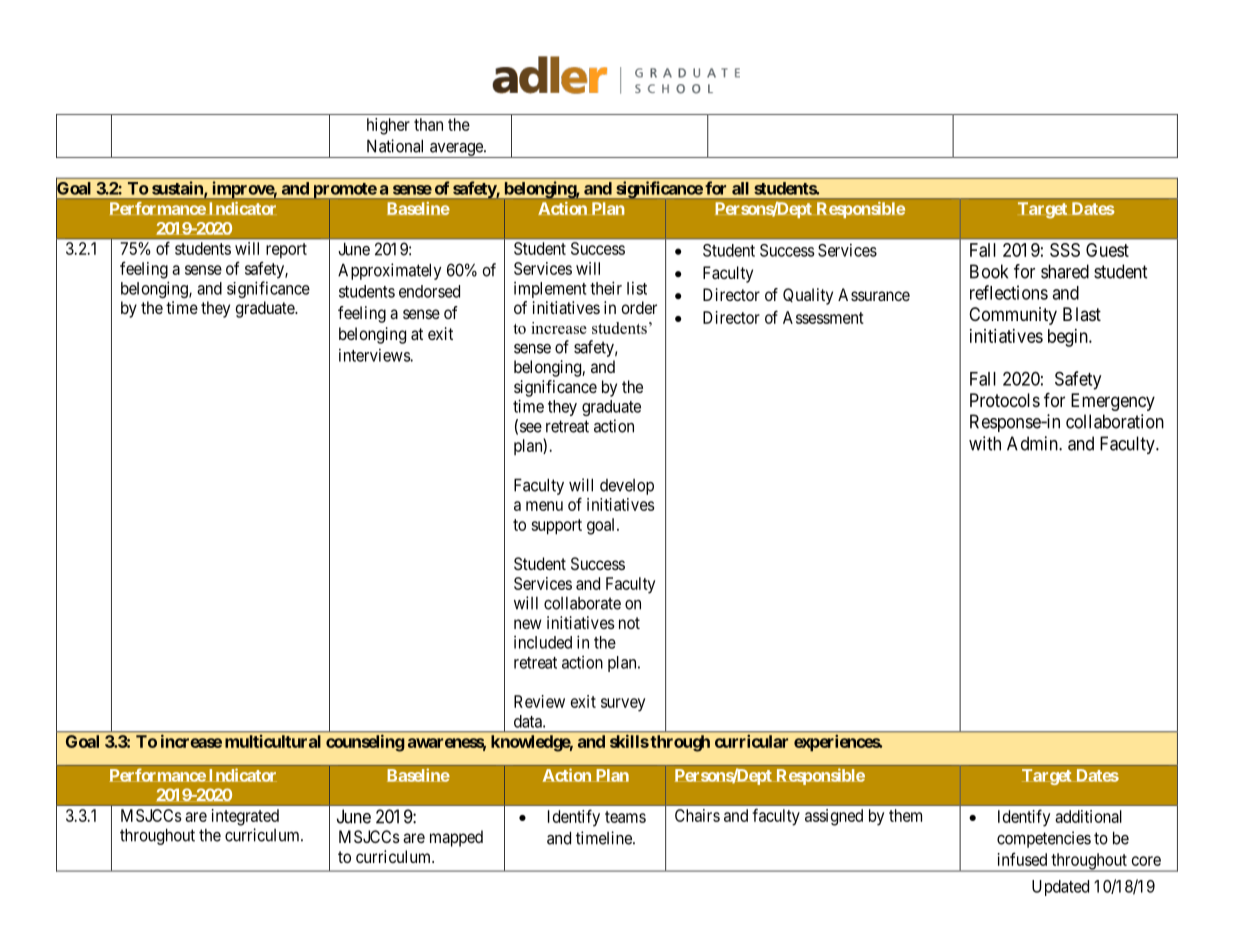  I want to click on National, so click(395, 146).
